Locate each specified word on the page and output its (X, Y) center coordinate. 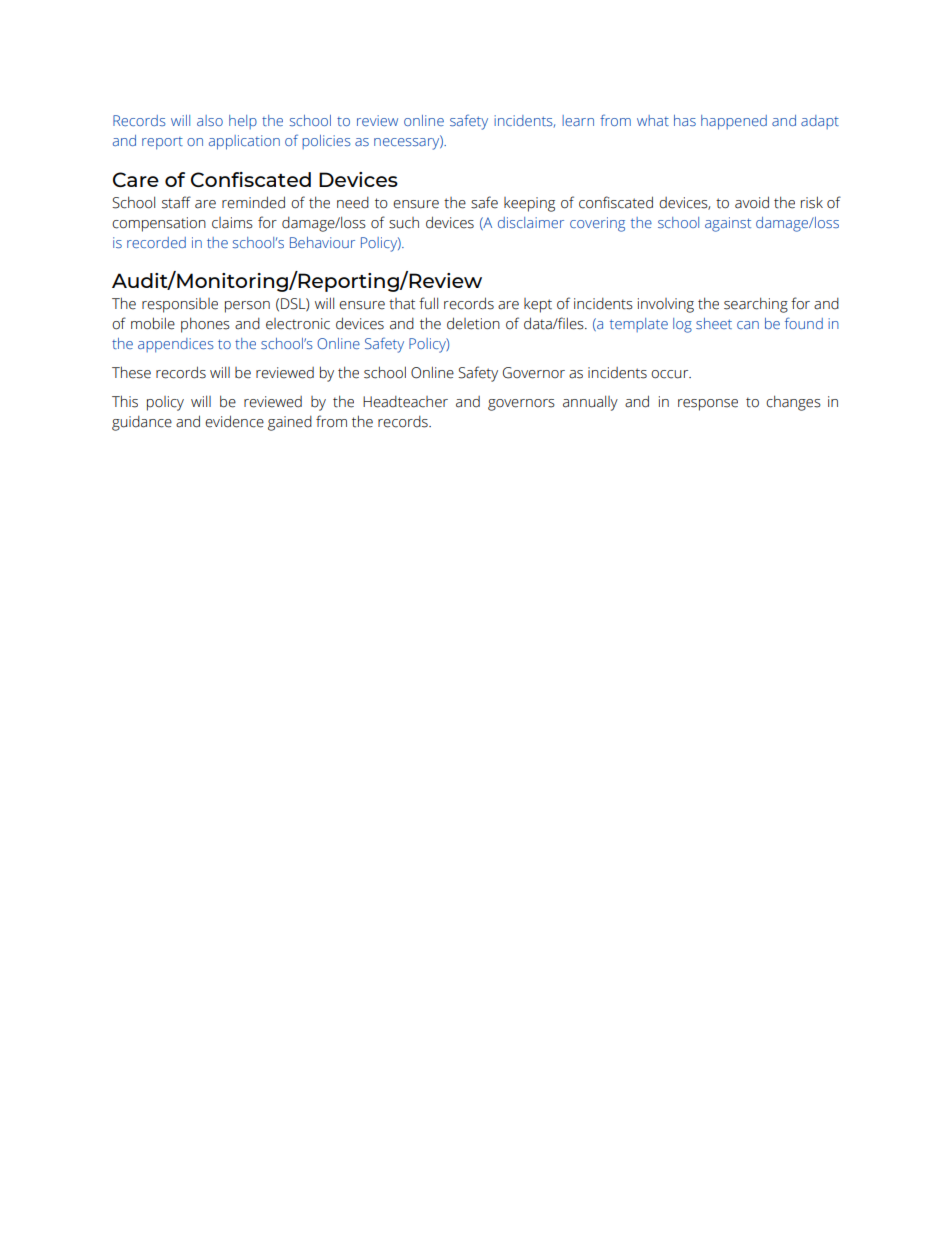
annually (590, 403)
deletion (473, 323)
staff (176, 202)
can (748, 325)
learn (578, 120)
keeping (529, 204)
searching (756, 305)
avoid (752, 202)
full (428, 303)
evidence (234, 421)
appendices (176, 345)
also (210, 120)
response (708, 405)
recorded (156, 242)
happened (734, 122)
